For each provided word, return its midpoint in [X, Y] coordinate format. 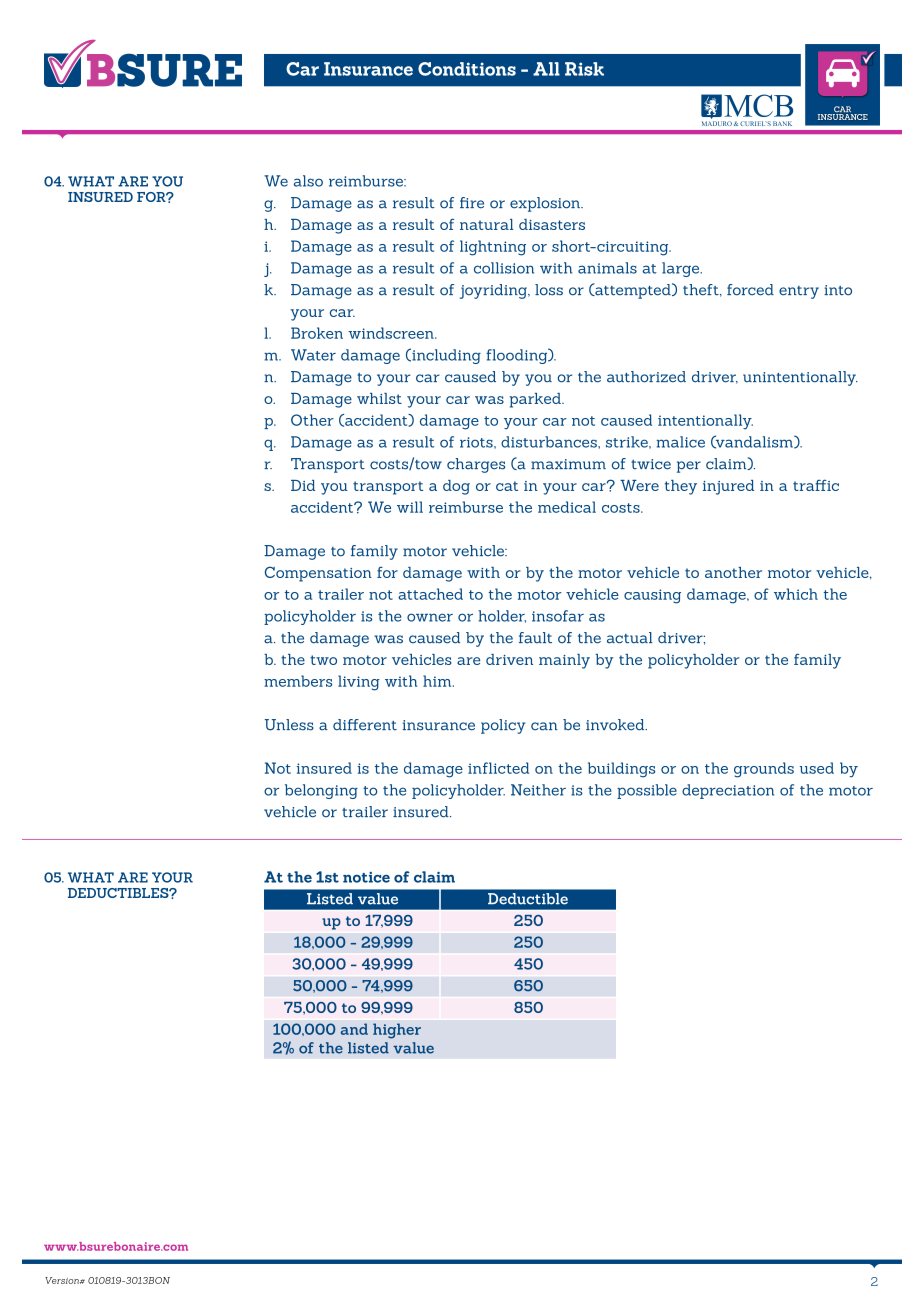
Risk [584, 69]
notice [366, 877]
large [682, 269]
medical [567, 507]
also [308, 181]
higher [397, 1031]
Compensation [318, 574]
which [796, 594]
